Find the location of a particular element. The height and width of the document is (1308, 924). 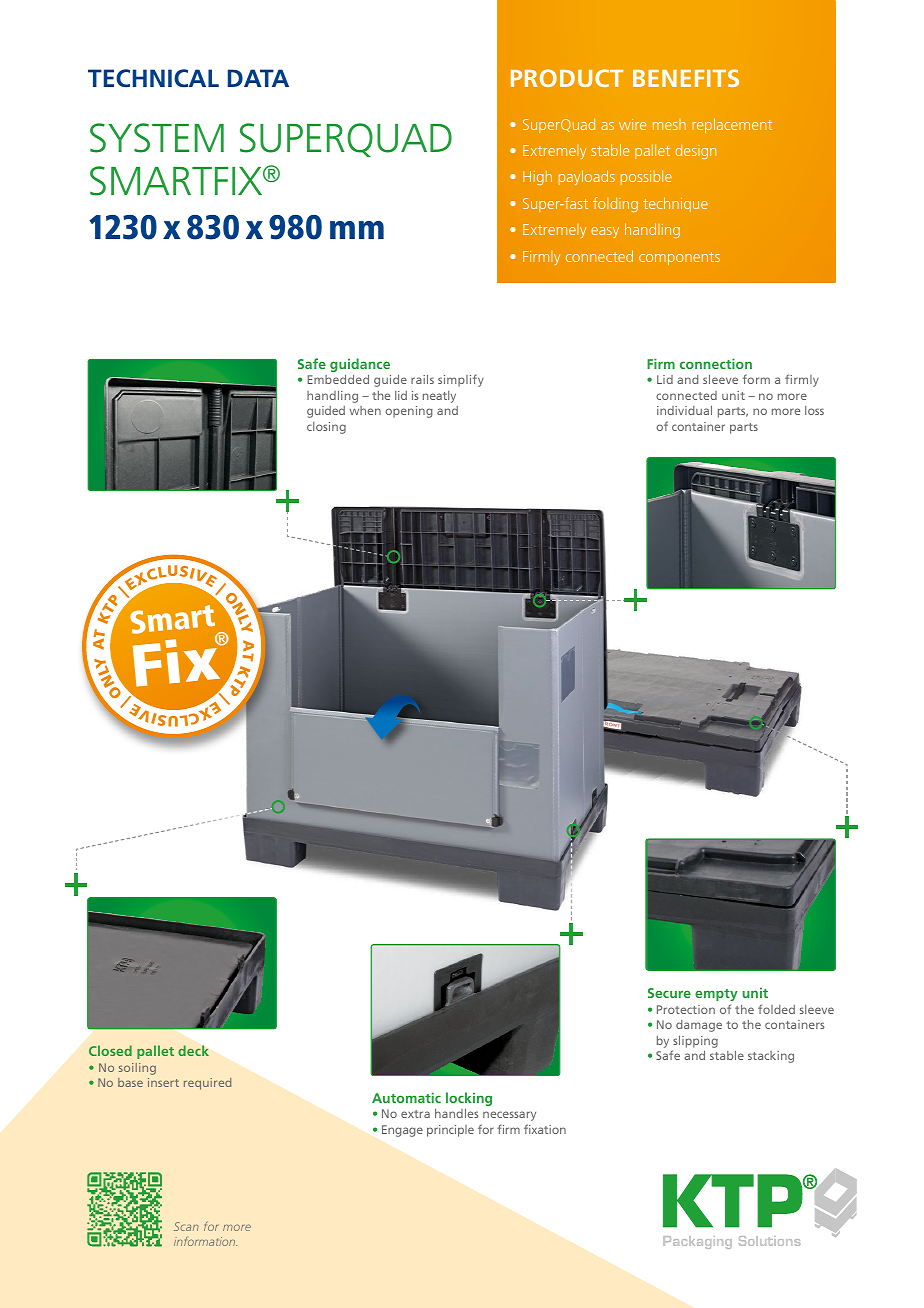

replacement is located at coordinates (732, 125).
